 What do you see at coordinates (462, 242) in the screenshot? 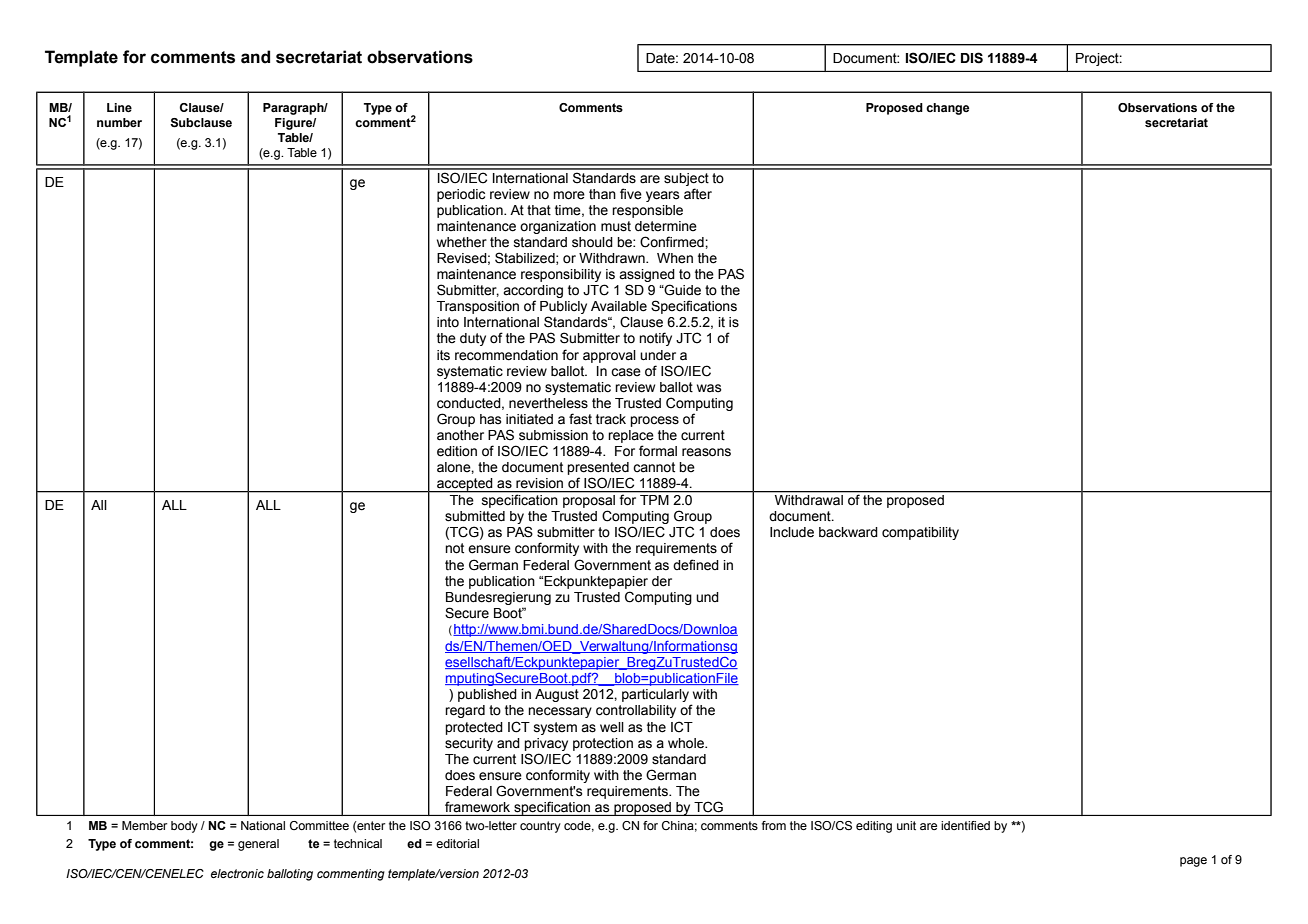
I see `whether` at bounding box center [462, 242].
